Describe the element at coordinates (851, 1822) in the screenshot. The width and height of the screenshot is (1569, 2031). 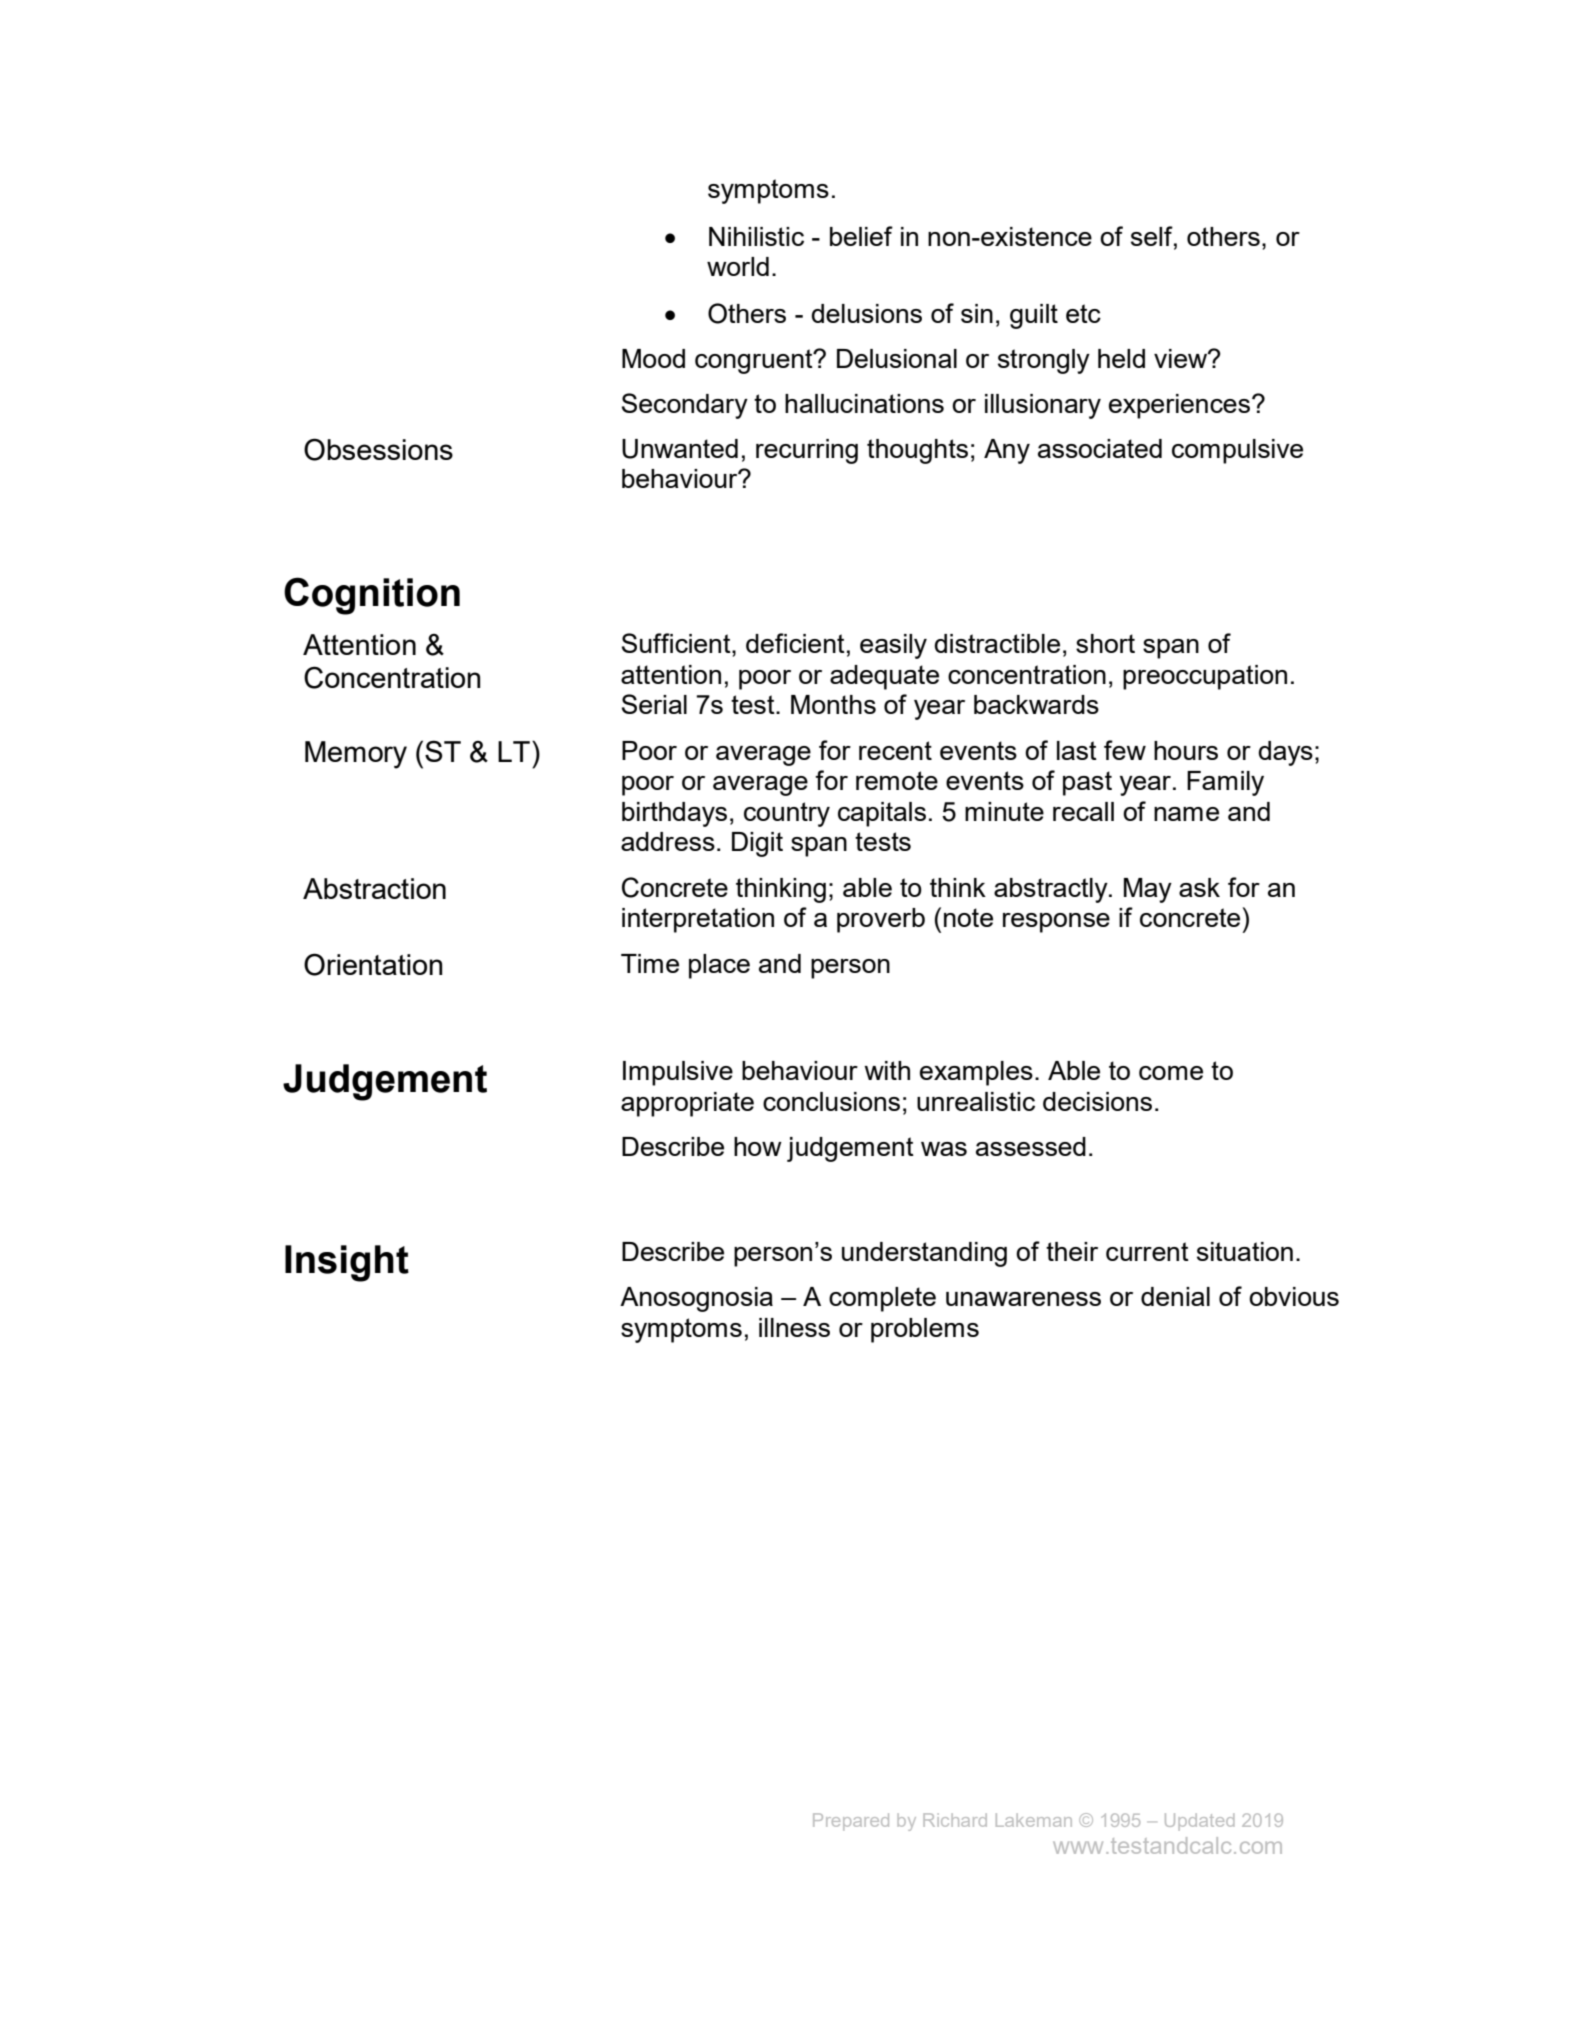
I see `Prepared` at that location.
